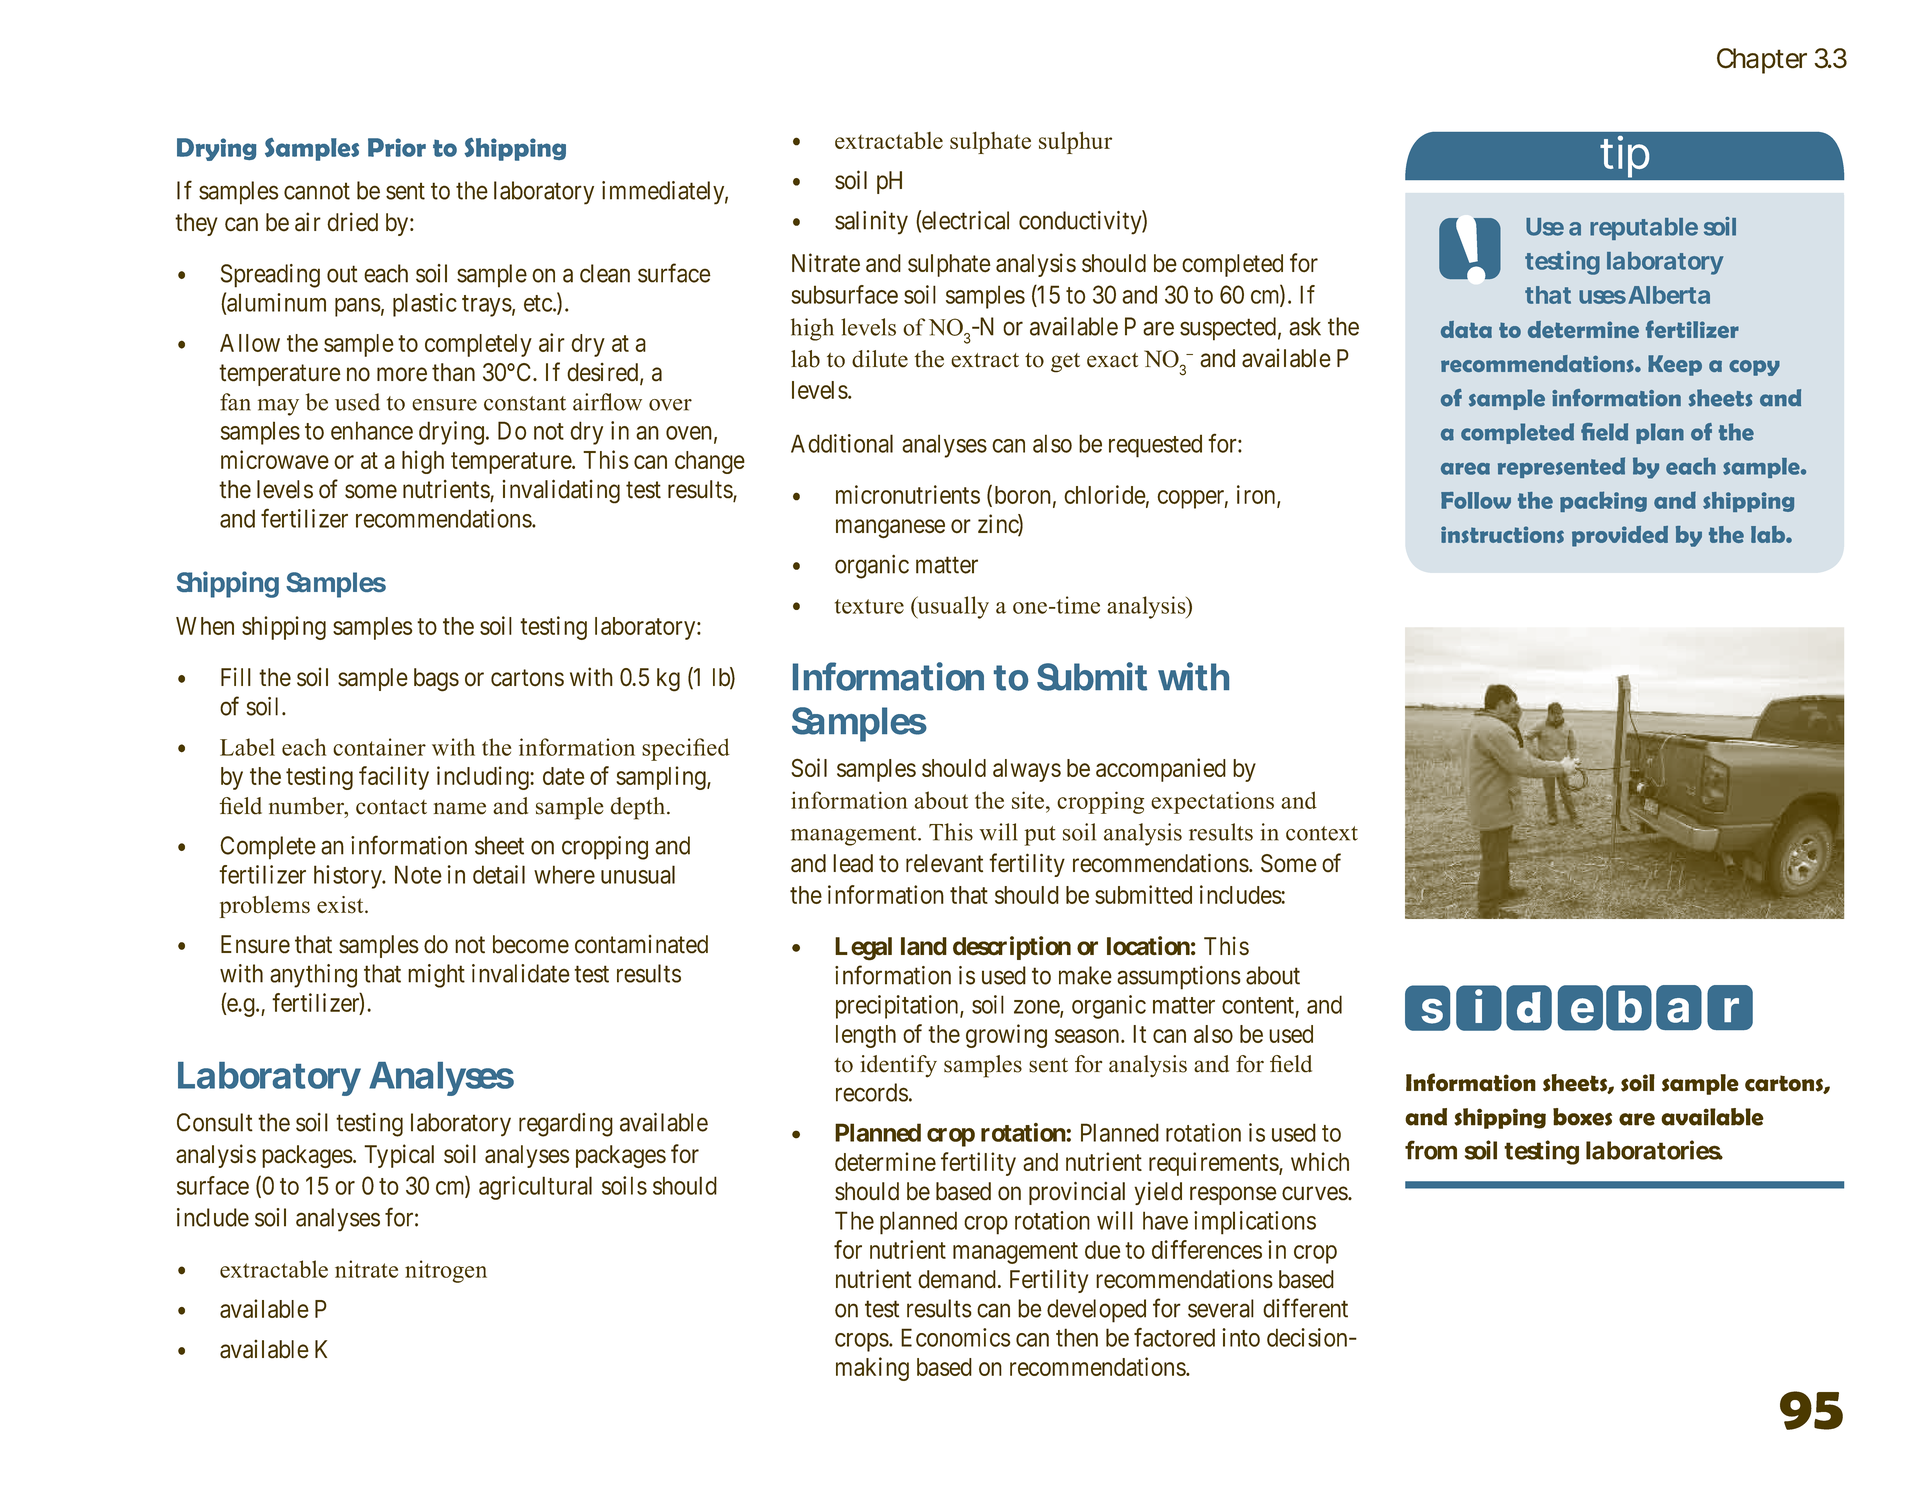  Describe the element at coordinates (446, 1271) in the image. I see `nitrogen` at that location.
